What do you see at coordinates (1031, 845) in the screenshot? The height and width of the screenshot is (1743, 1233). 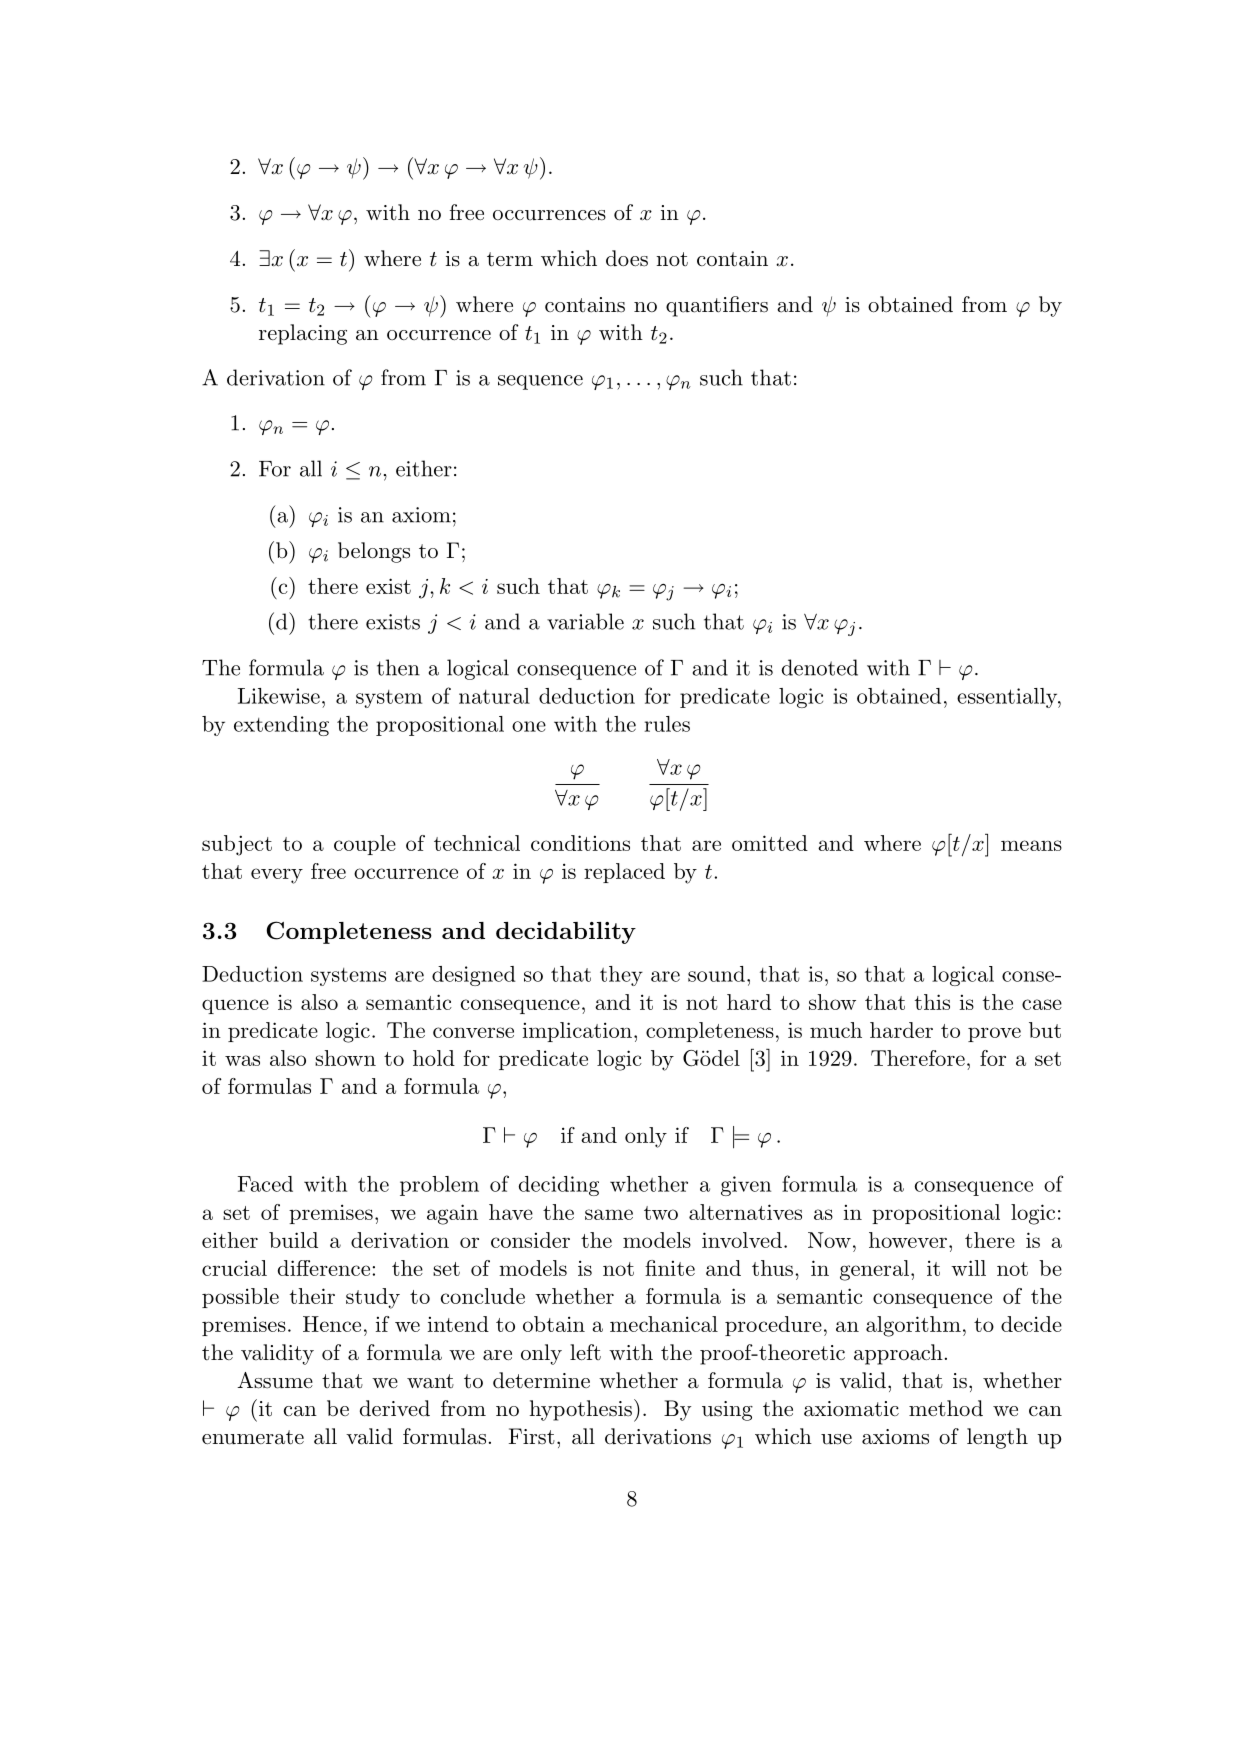 I see `means` at bounding box center [1031, 845].
